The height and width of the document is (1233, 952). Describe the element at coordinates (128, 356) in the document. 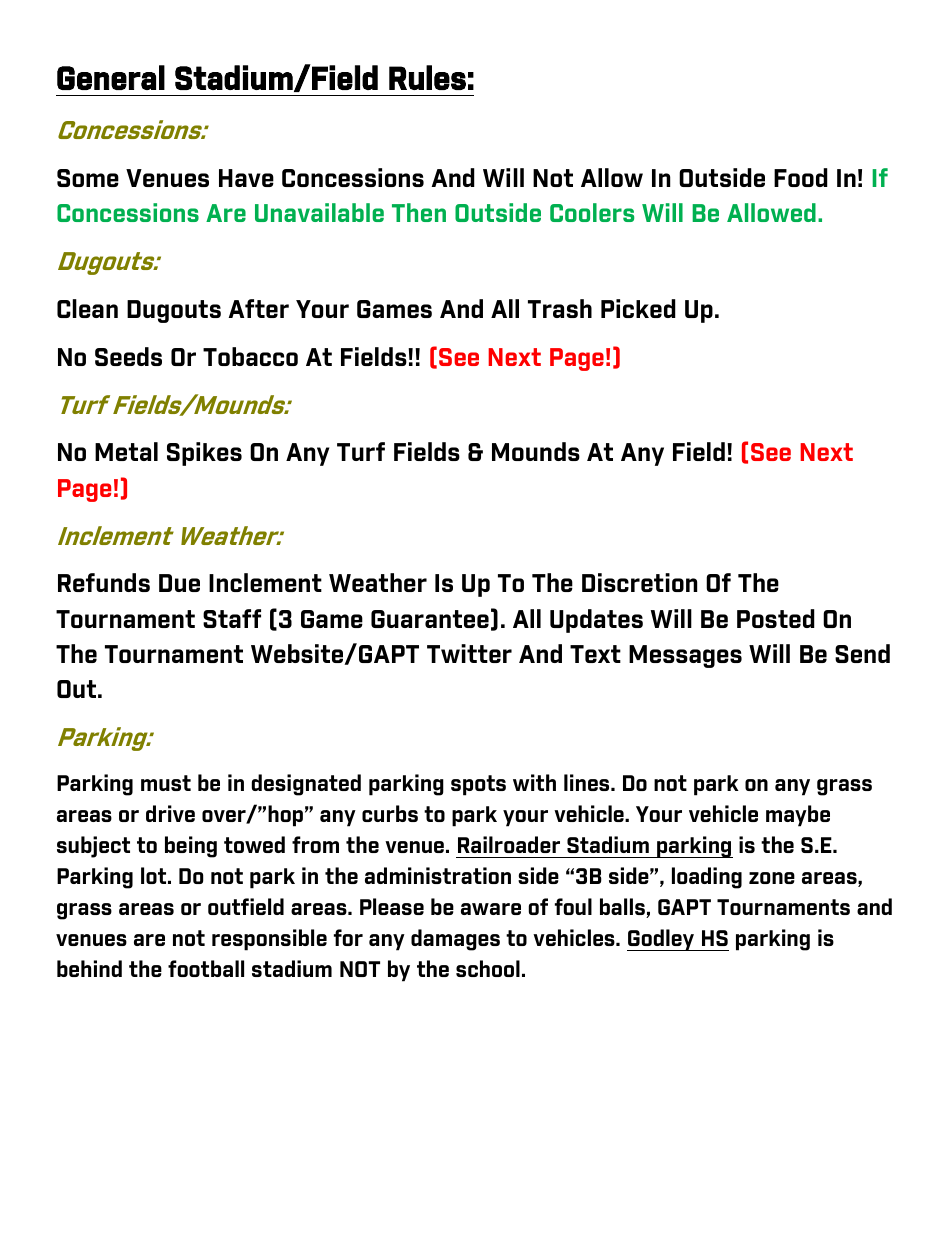

I see `Seeds` at that location.
